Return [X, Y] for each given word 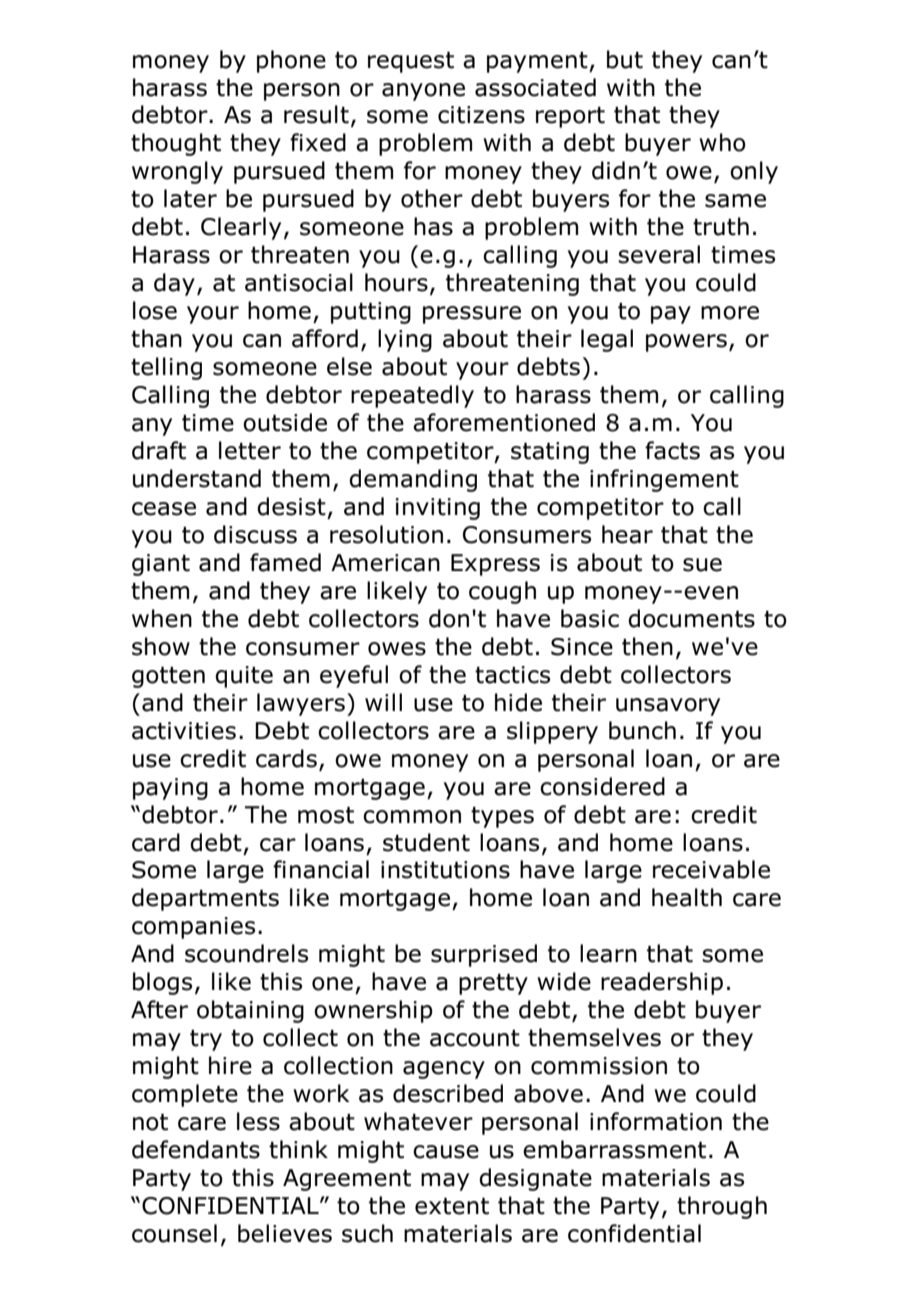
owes [397, 649]
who [722, 142]
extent [452, 1206]
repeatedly [412, 396]
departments [205, 899]
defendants [196, 1149]
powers [686, 343]
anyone [423, 92]
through [722, 1207]
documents [691, 618]
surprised [484, 955]
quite [244, 677]
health [687, 897]
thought [176, 144]
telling [166, 368]
